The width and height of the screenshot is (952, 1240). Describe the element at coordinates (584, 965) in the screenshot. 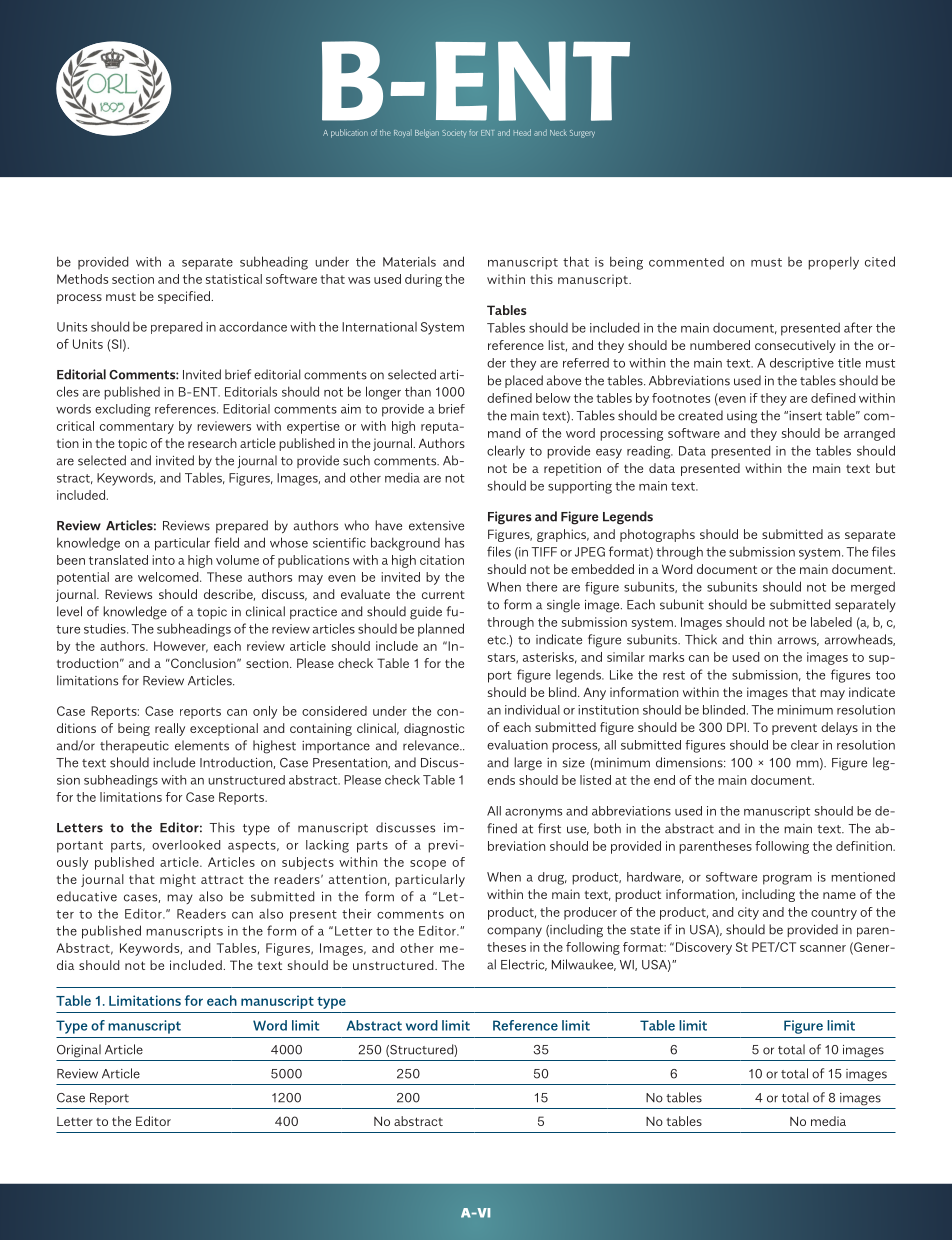

I see `Milwaukee` at that location.
